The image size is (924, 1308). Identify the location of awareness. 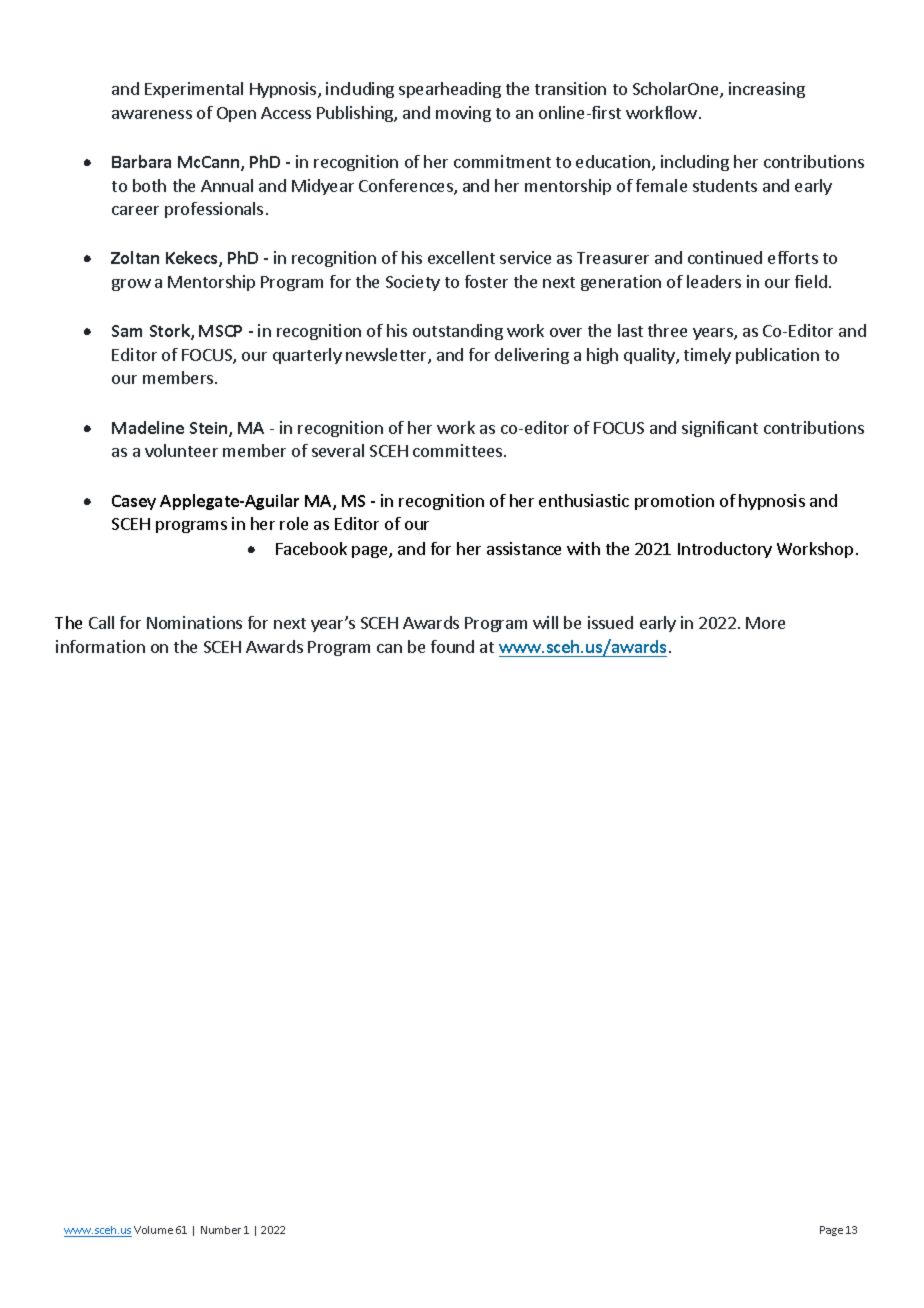
(152, 114).
